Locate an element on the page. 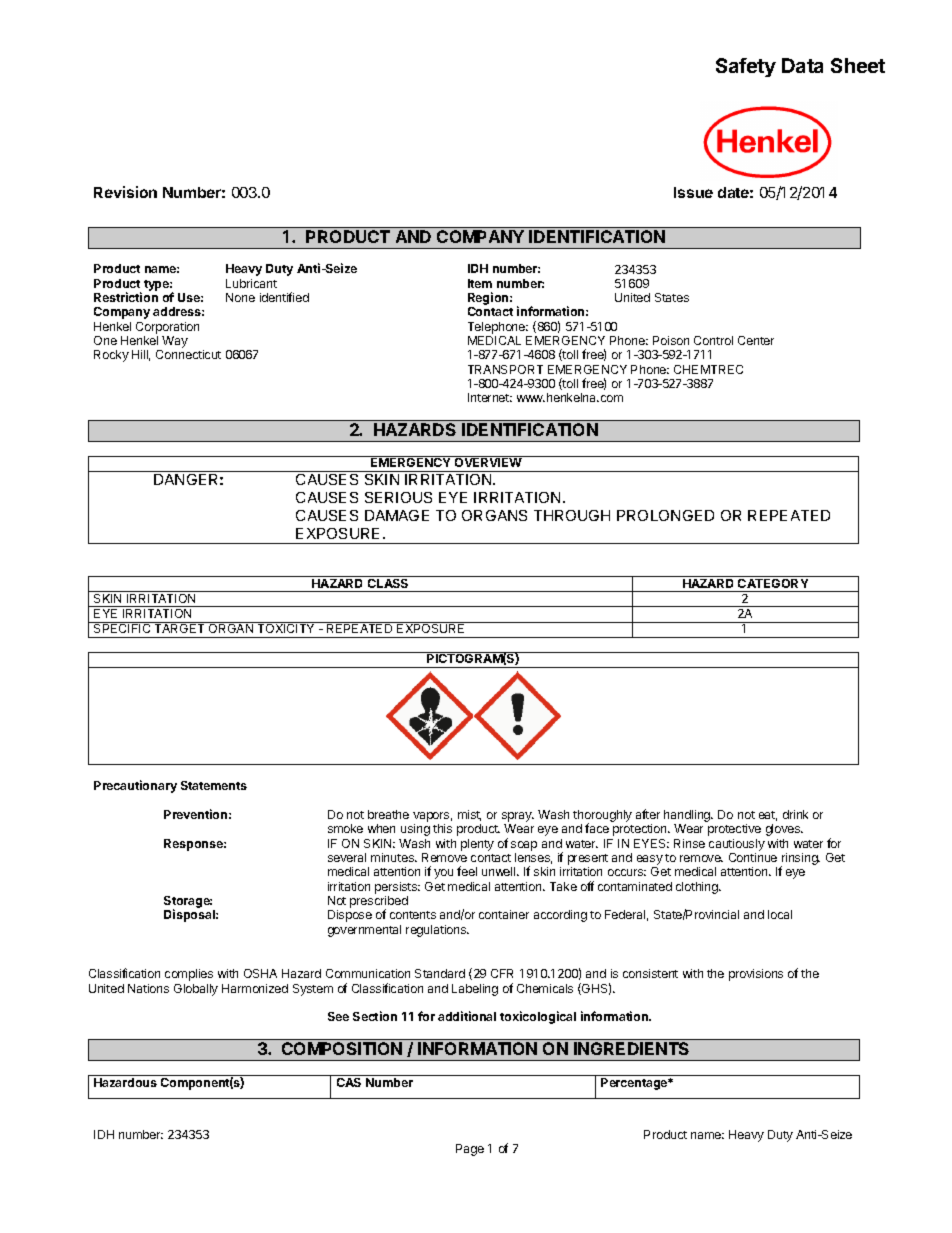 This image has width=952, height=1233. Connecticut is located at coordinates (188, 354).
